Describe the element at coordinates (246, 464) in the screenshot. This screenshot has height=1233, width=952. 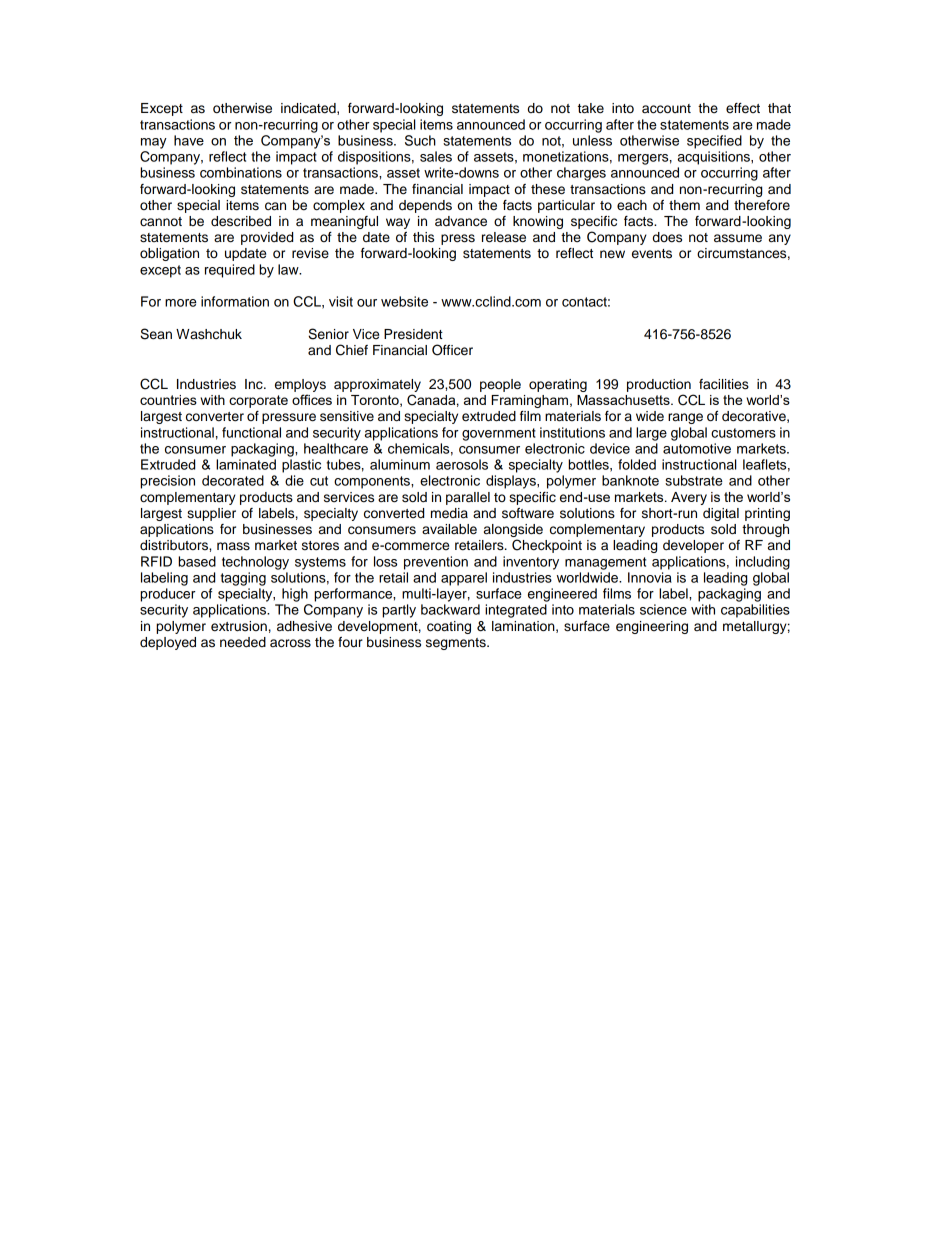
I see `laminated` at that location.
